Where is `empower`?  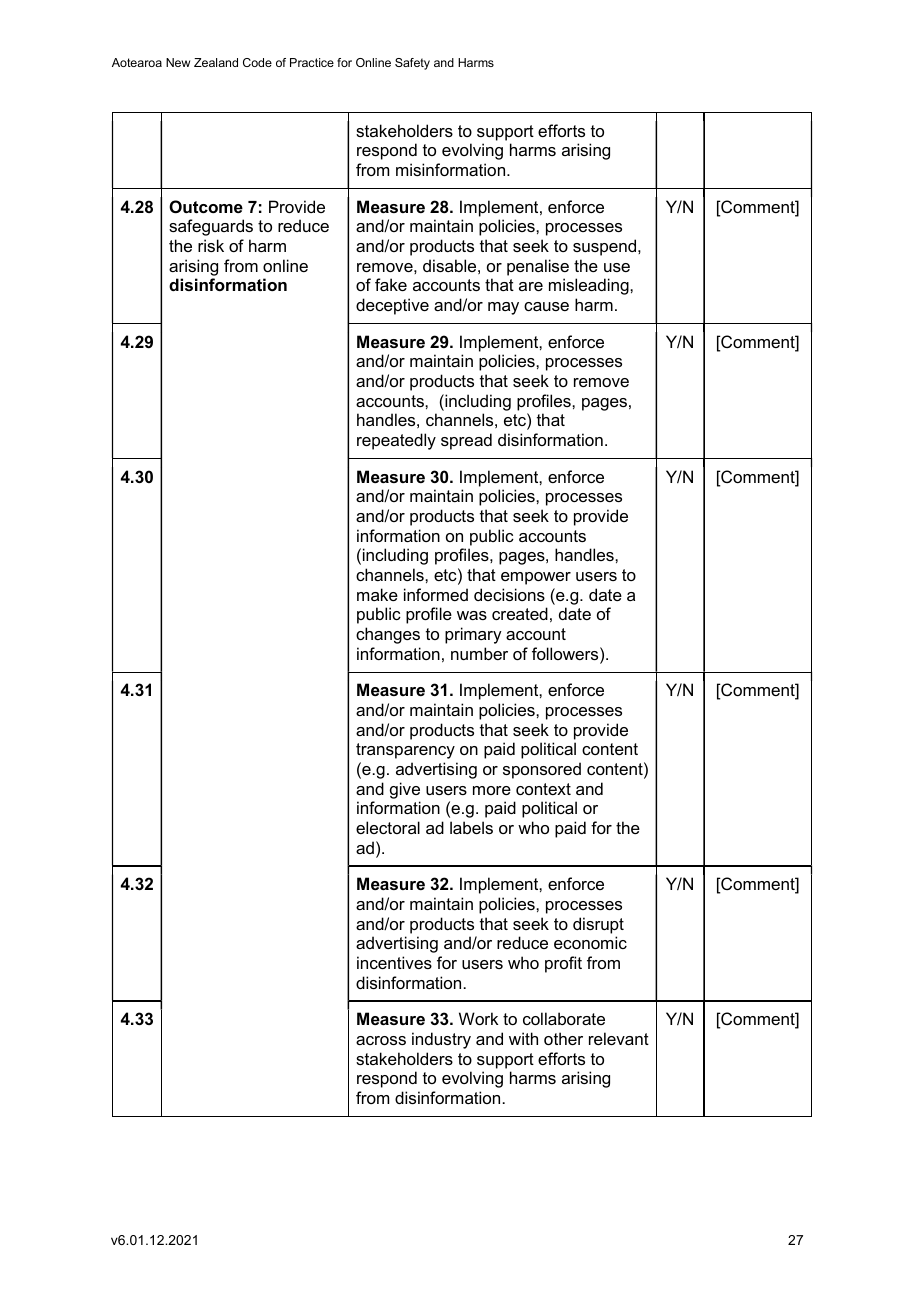
empower is located at coordinates (536, 578).
